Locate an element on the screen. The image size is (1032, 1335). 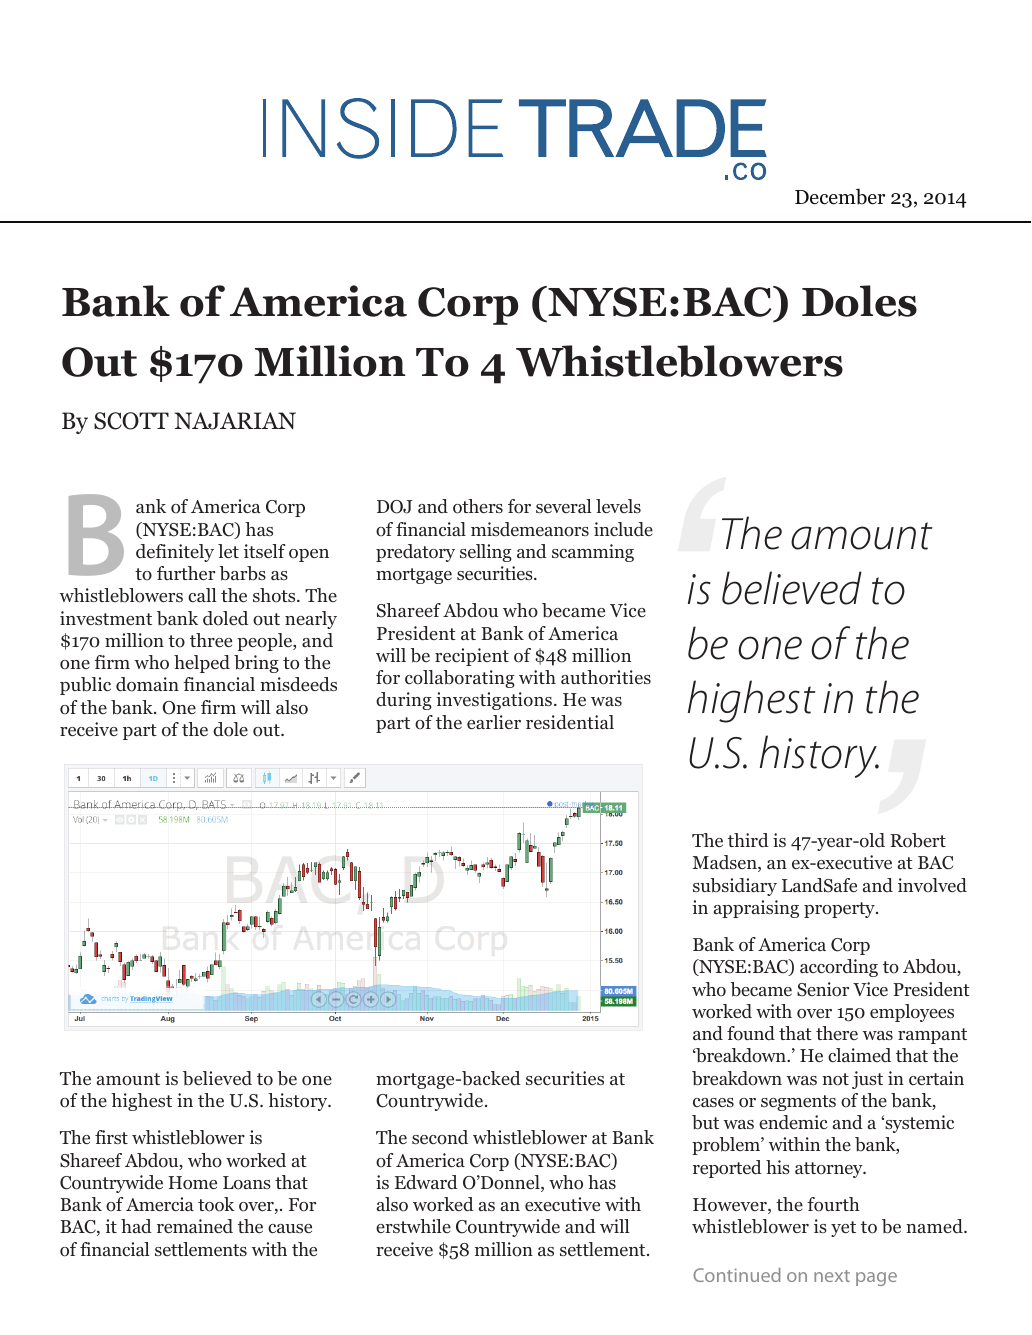
December is located at coordinates (840, 196).
